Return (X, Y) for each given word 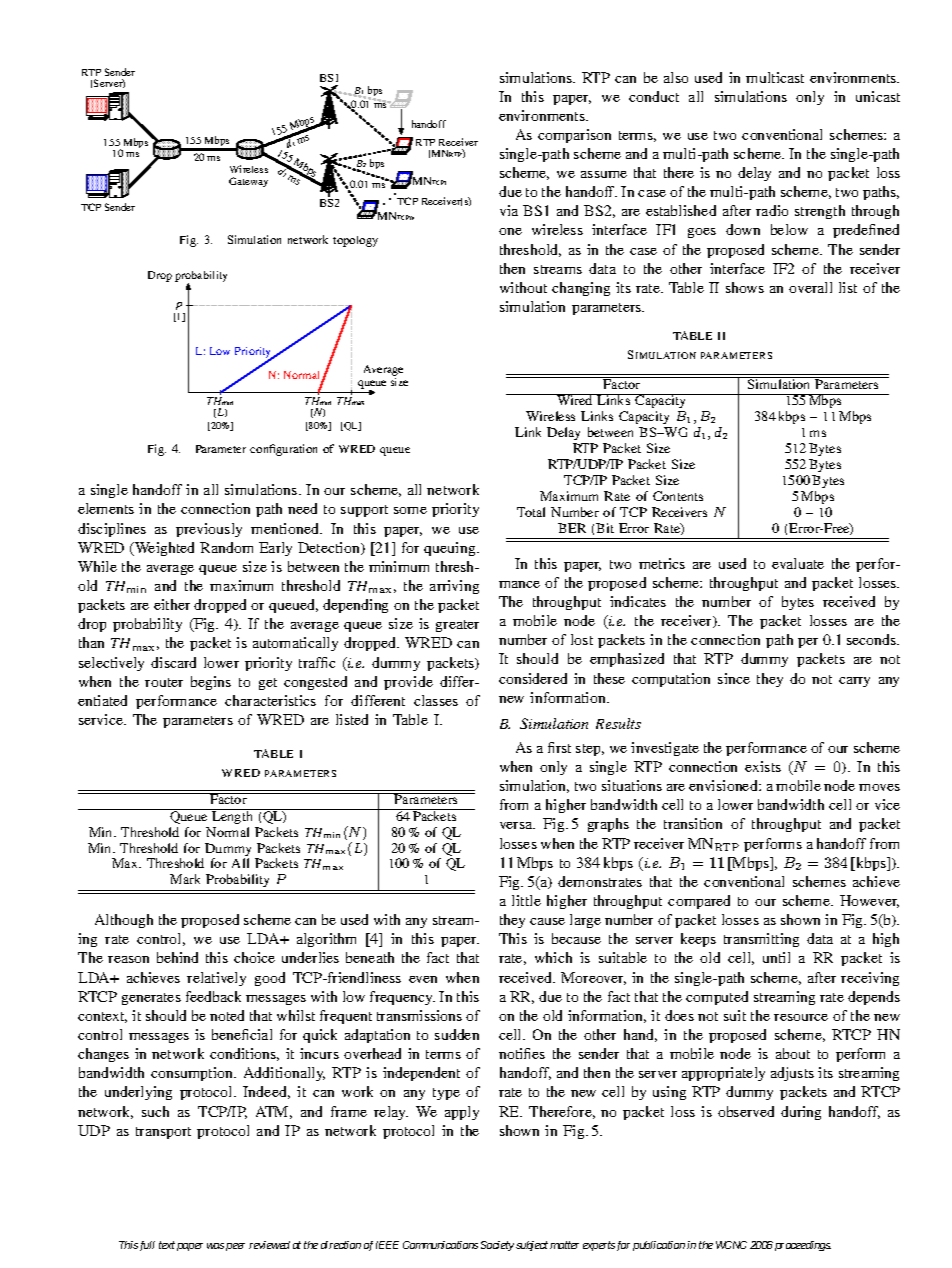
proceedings (803, 1246)
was (215, 1246)
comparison (574, 136)
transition (693, 823)
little (526, 900)
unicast (878, 96)
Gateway (248, 182)
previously (209, 530)
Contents (678, 496)
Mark (185, 879)
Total (531, 512)
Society (497, 1246)
